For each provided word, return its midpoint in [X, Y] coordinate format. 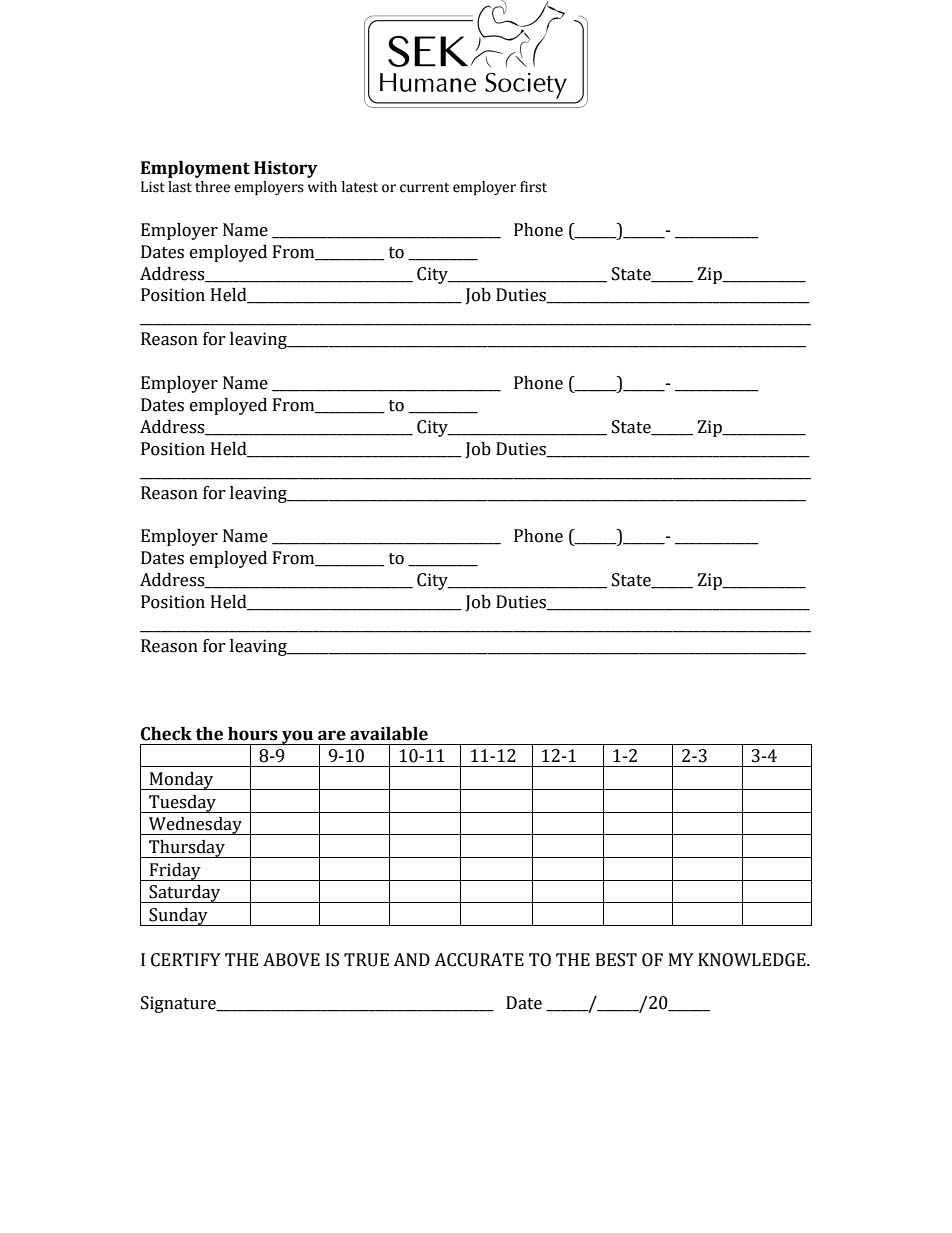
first [533, 187]
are [332, 735]
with [322, 186]
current [424, 188]
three [212, 187]
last [180, 187]
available [389, 734]
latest [360, 187]
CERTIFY [186, 960]
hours [253, 734]
